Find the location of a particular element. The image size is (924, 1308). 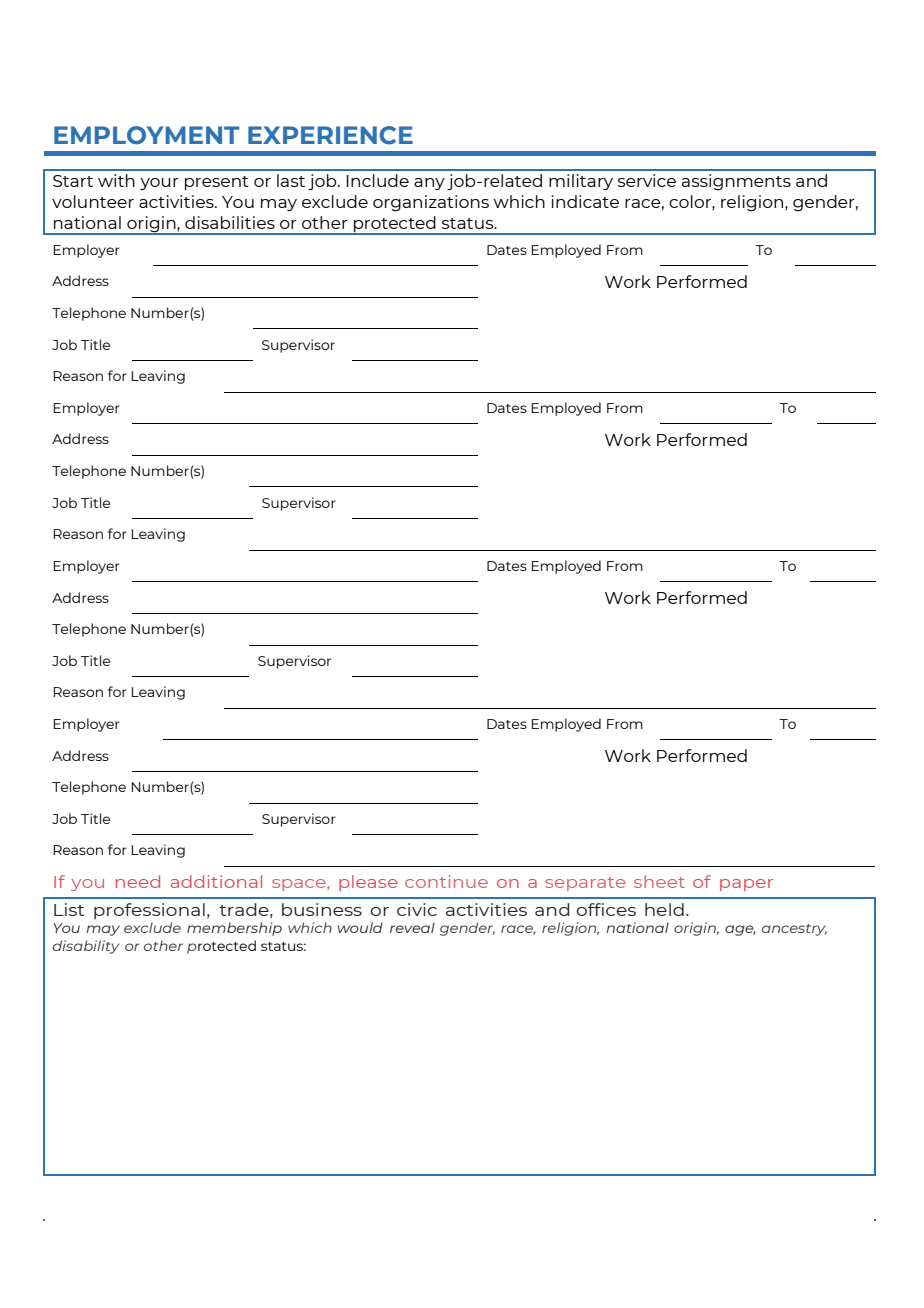

indicate is located at coordinates (585, 201).
